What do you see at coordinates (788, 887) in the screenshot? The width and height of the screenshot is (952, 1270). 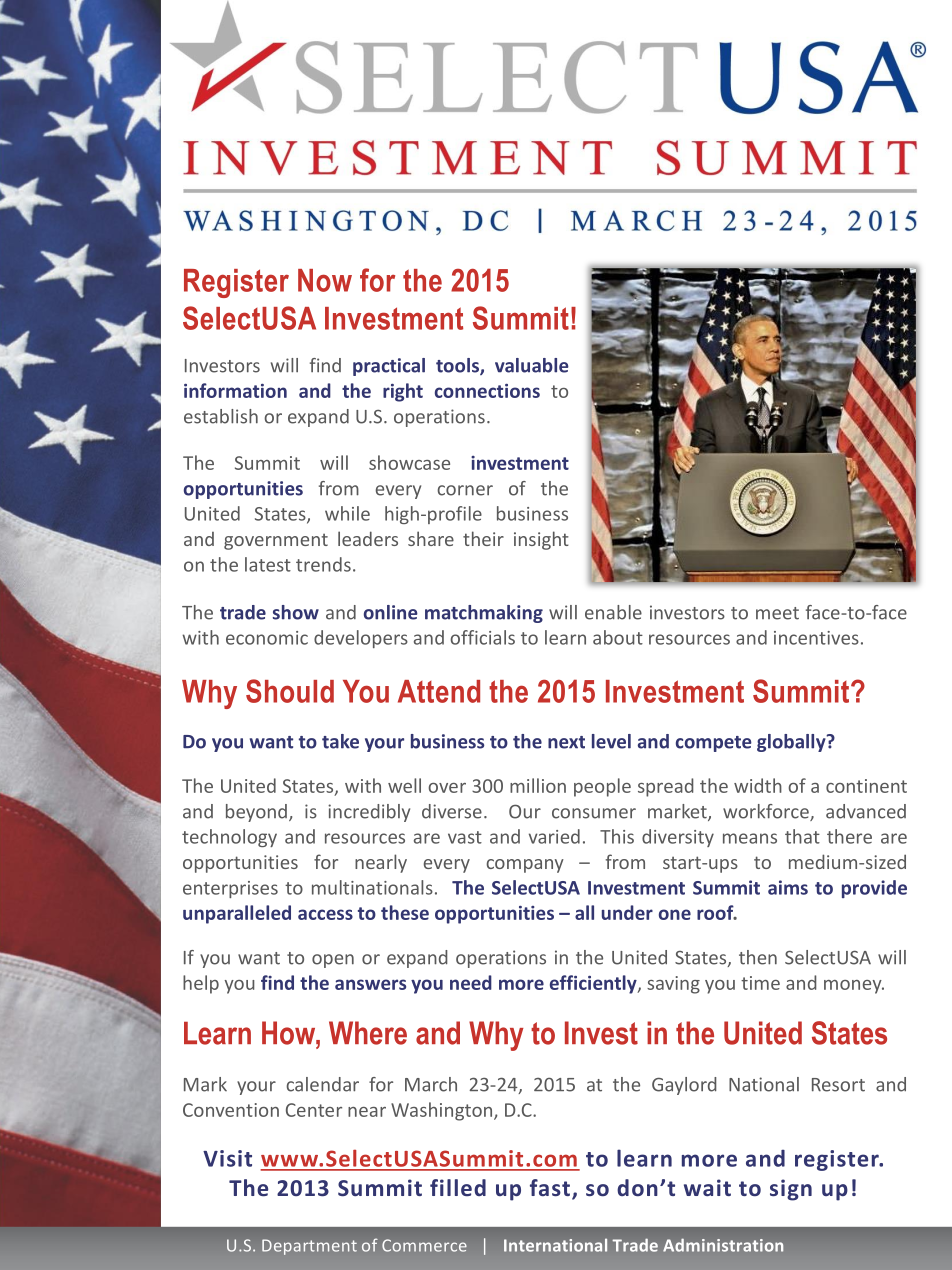 I see `aims` at bounding box center [788, 887].
